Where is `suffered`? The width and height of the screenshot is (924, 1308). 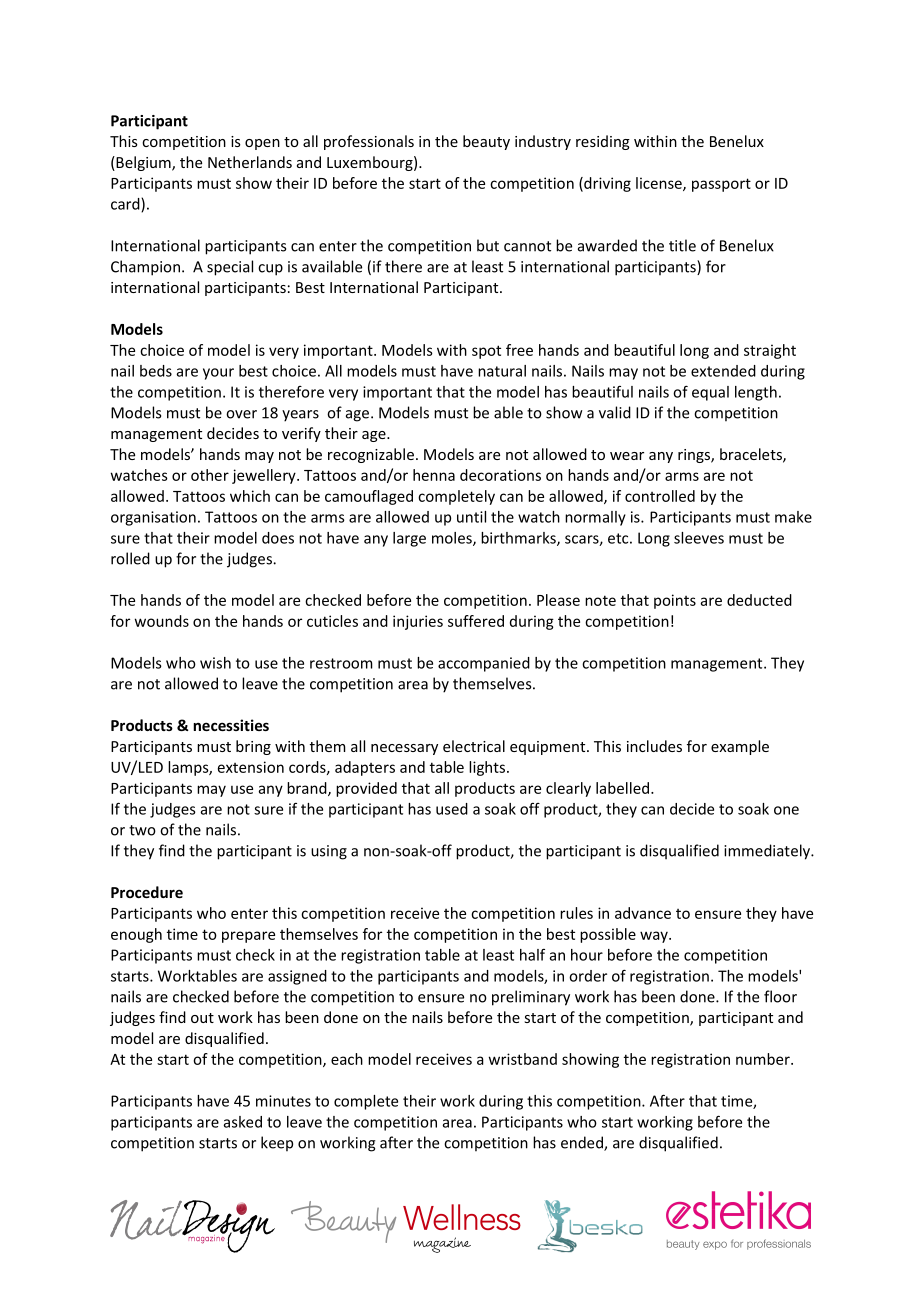
suffered is located at coordinates (476, 621).
